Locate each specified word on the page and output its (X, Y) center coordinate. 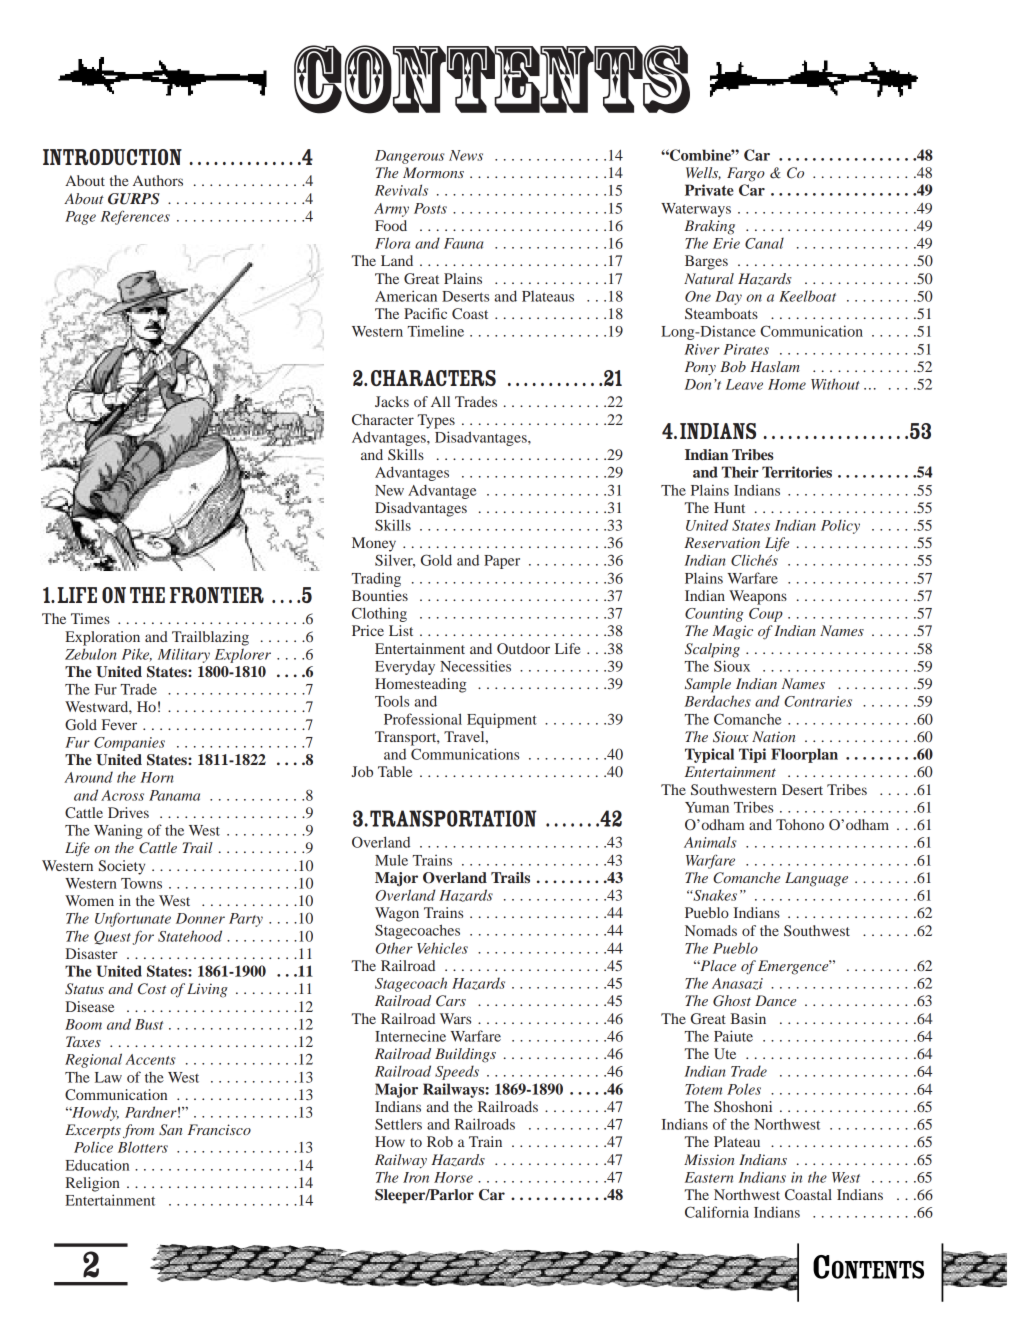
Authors (158, 180)
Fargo (746, 174)
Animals (710, 842)
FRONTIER (217, 595)
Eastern (709, 1177)
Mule (391, 860)
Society (122, 867)
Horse (453, 1177)
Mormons (433, 172)
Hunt (729, 507)
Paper (502, 562)
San (171, 1130)
